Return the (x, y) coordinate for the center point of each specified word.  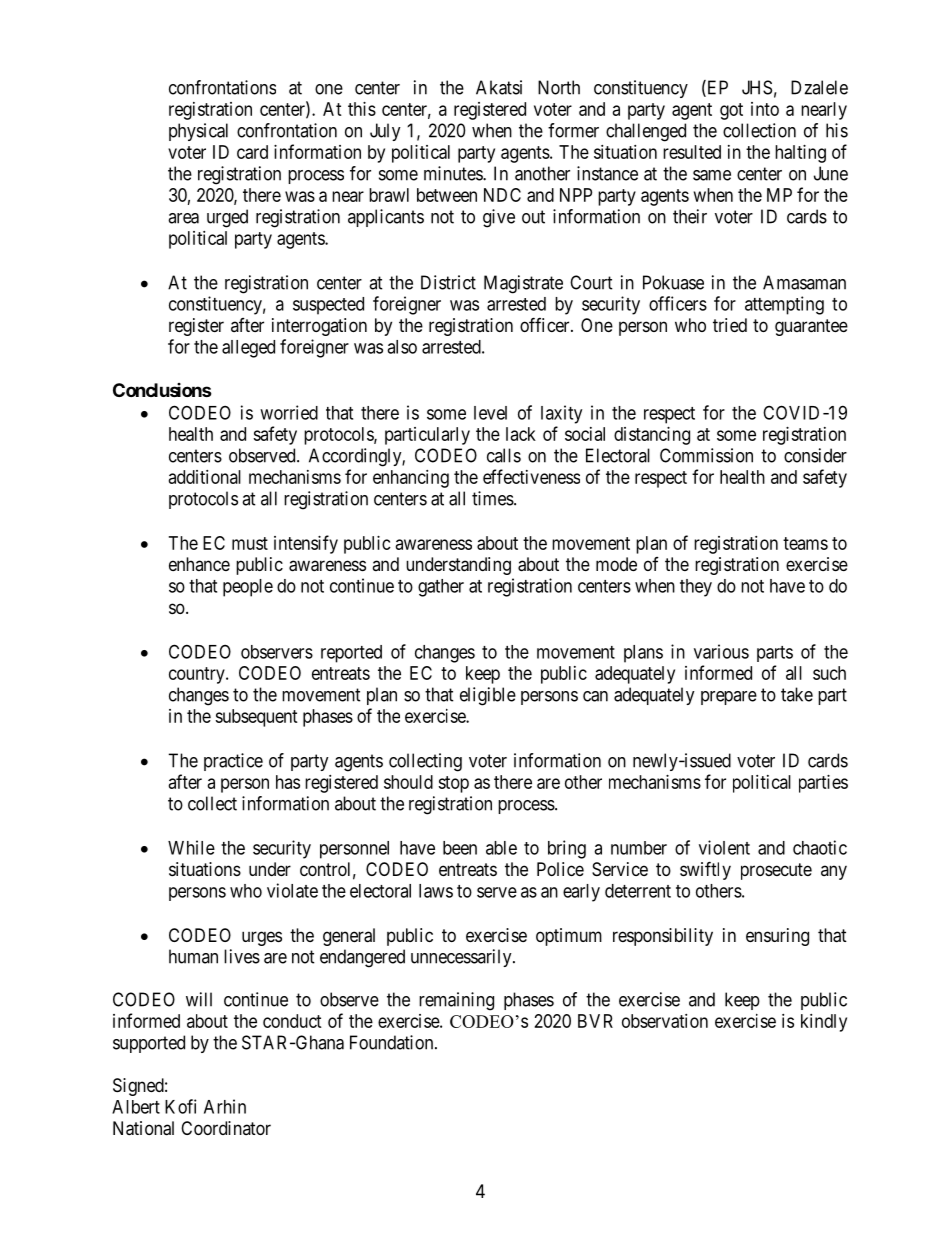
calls (504, 455)
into (765, 109)
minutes (454, 173)
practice (233, 762)
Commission (706, 455)
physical (198, 132)
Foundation (393, 1042)
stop (453, 784)
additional (205, 477)
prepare (729, 698)
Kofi (180, 1106)
